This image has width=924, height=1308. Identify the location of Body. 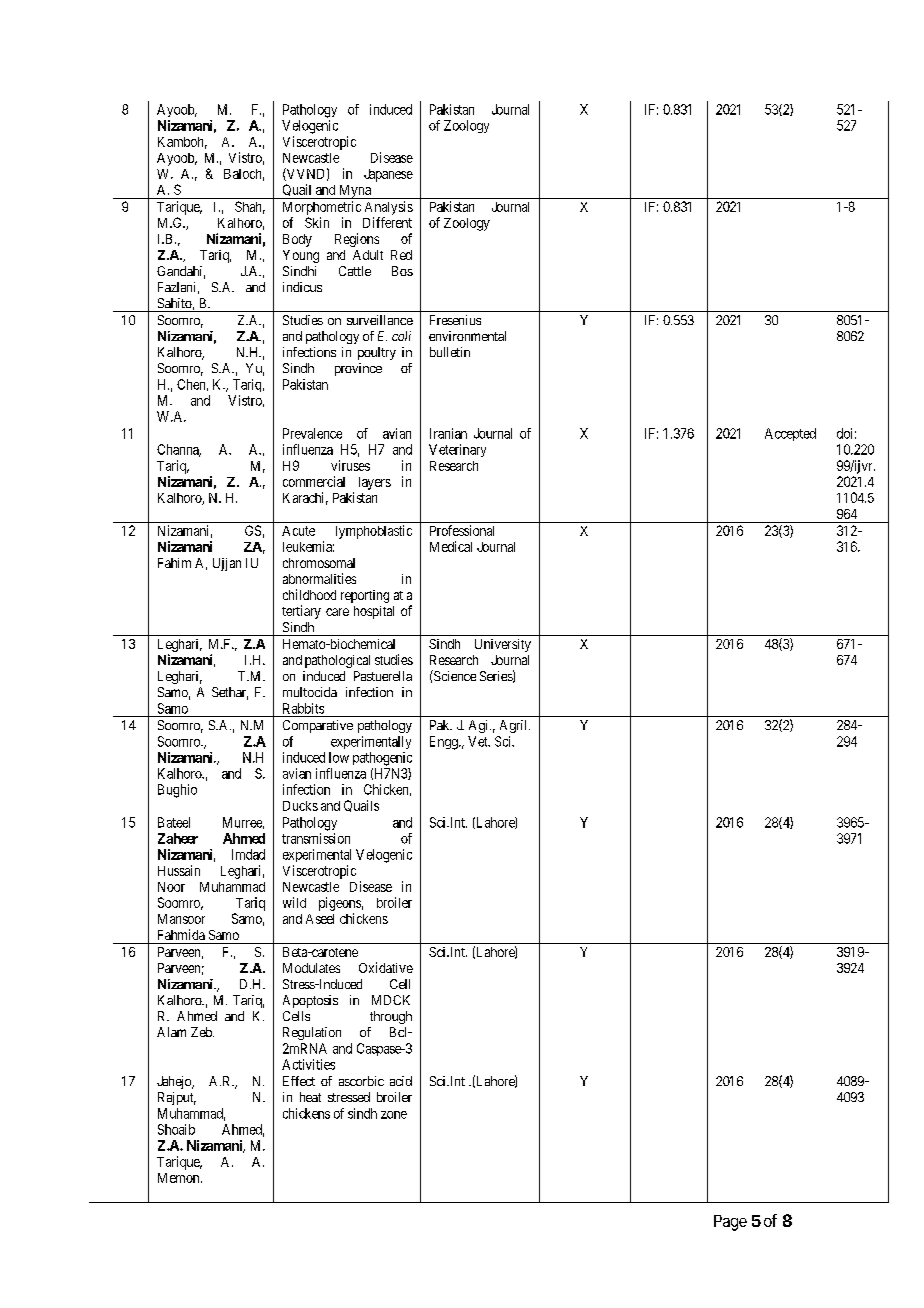
(297, 240).
